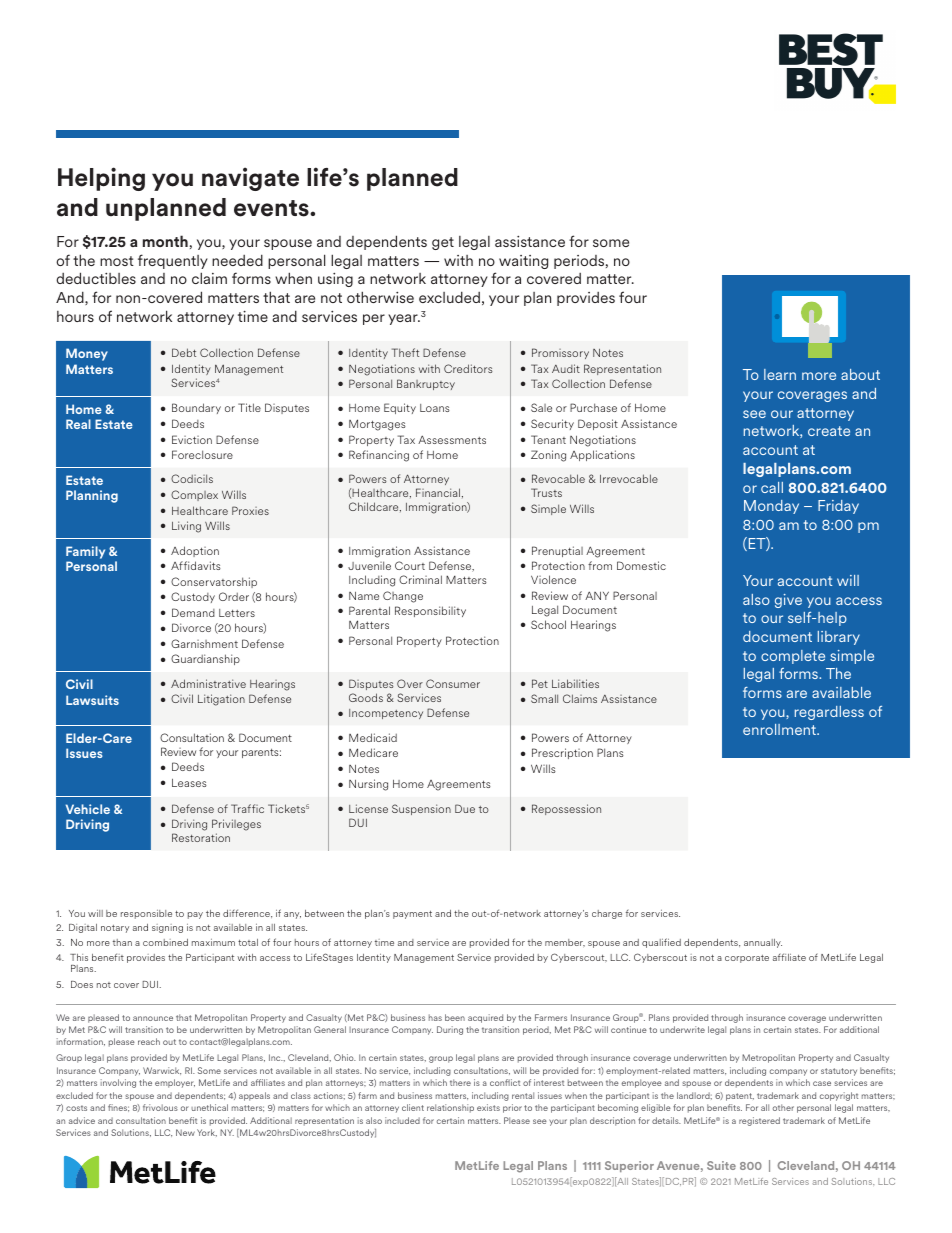 Image resolution: width=952 pixels, height=1233 pixels. What do you see at coordinates (771, 507) in the document?
I see `Monday` at bounding box center [771, 507].
